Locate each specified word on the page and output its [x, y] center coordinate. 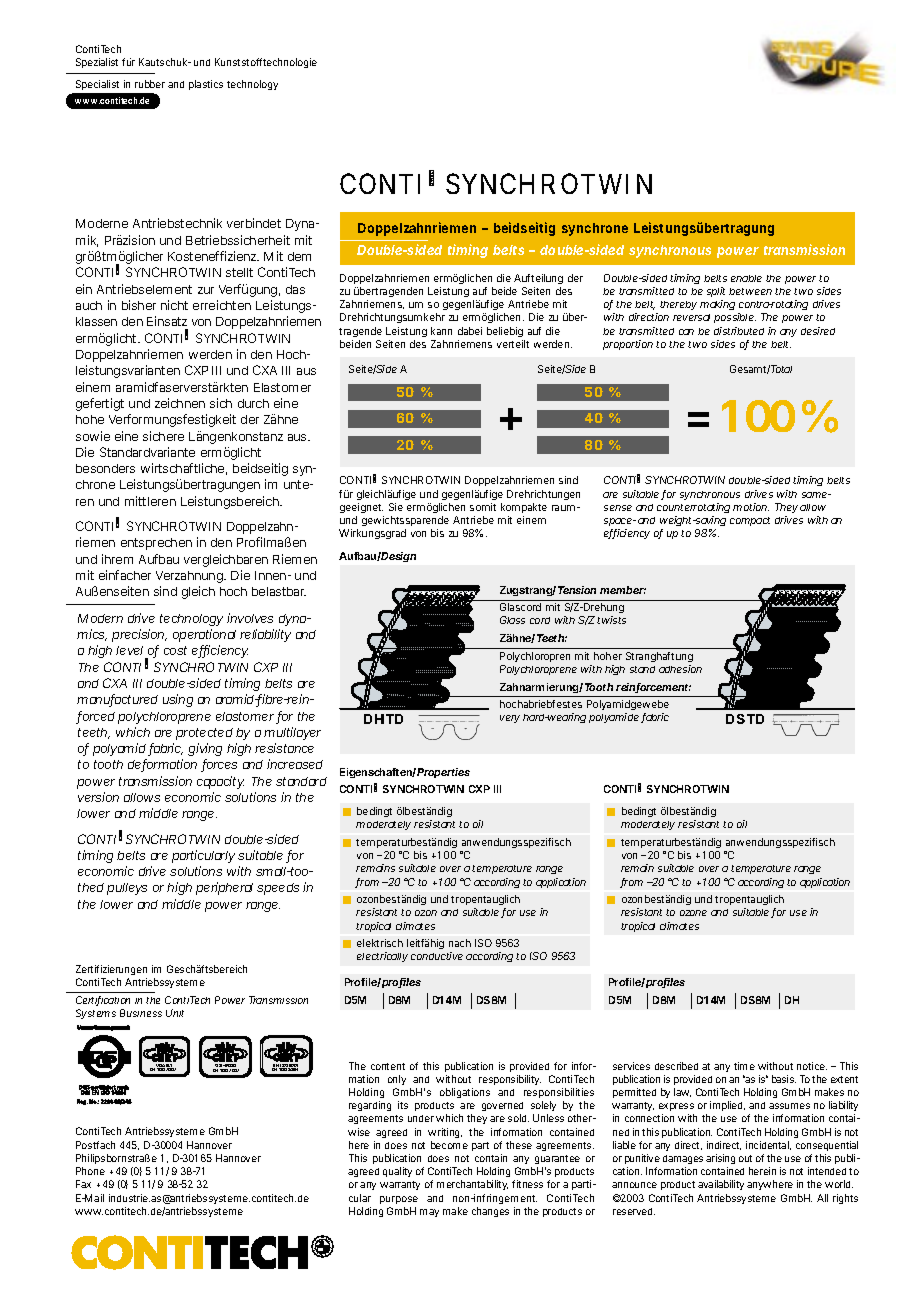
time [744, 1066]
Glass [512, 620]
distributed [739, 331]
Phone [90, 1171]
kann [441, 331]
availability [721, 1185]
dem [299, 256]
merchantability [472, 1185]
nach [460, 943]
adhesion [680, 669]
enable [746, 278]
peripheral [224, 888]
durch [253, 403]
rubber [150, 84]
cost [175, 650]
